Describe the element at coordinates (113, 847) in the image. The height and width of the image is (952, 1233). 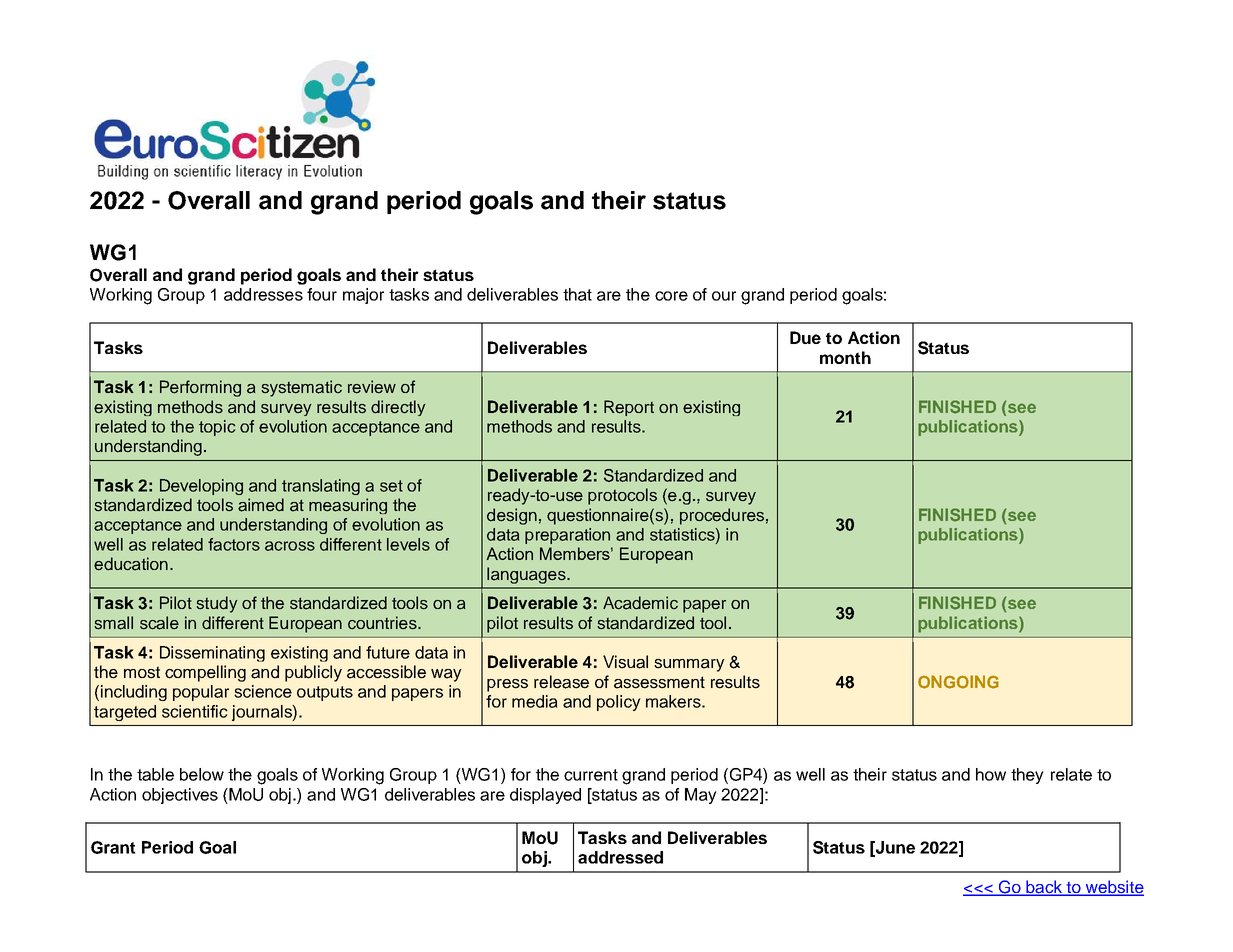
I see `Grant` at that location.
